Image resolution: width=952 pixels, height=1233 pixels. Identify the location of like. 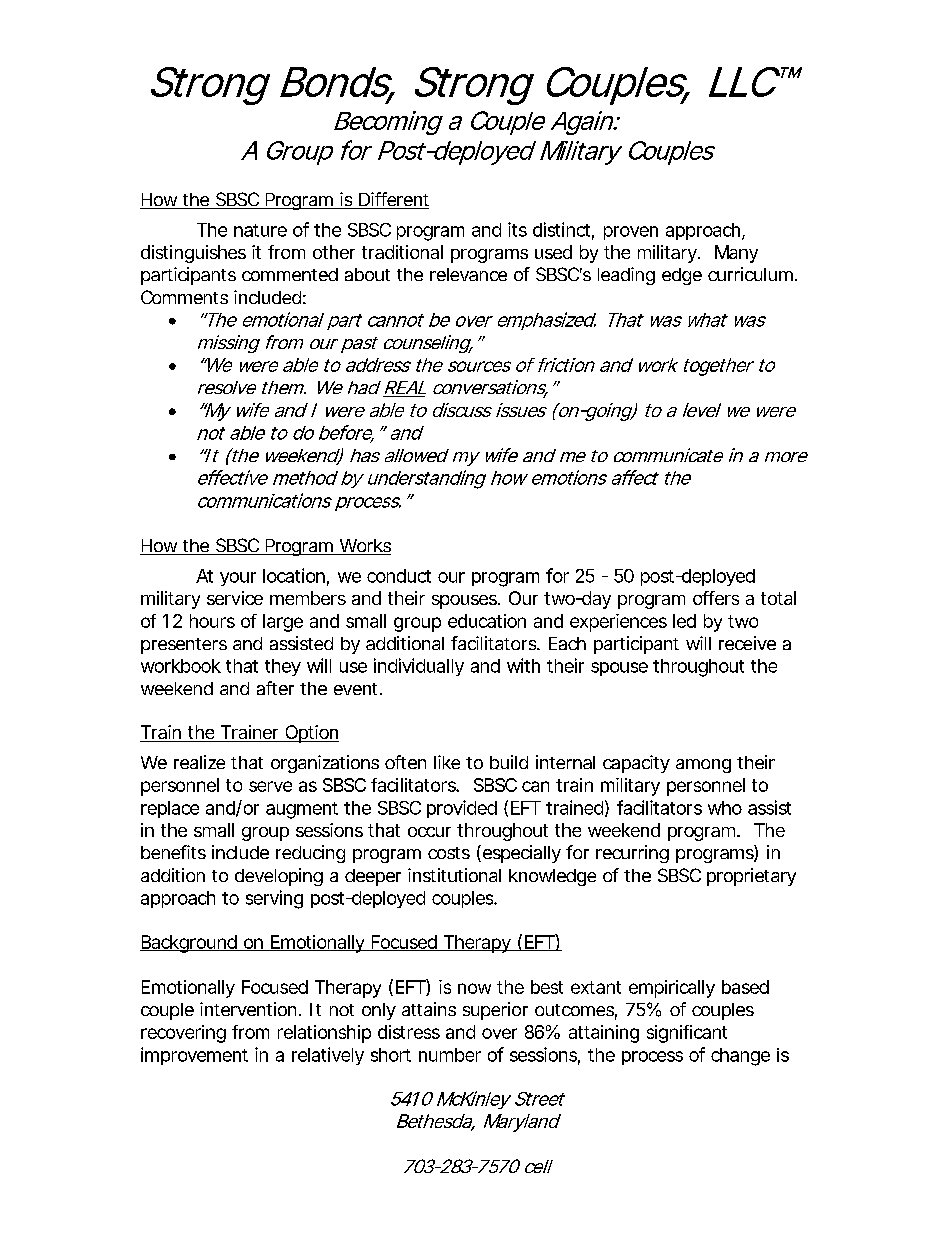
(447, 762).
